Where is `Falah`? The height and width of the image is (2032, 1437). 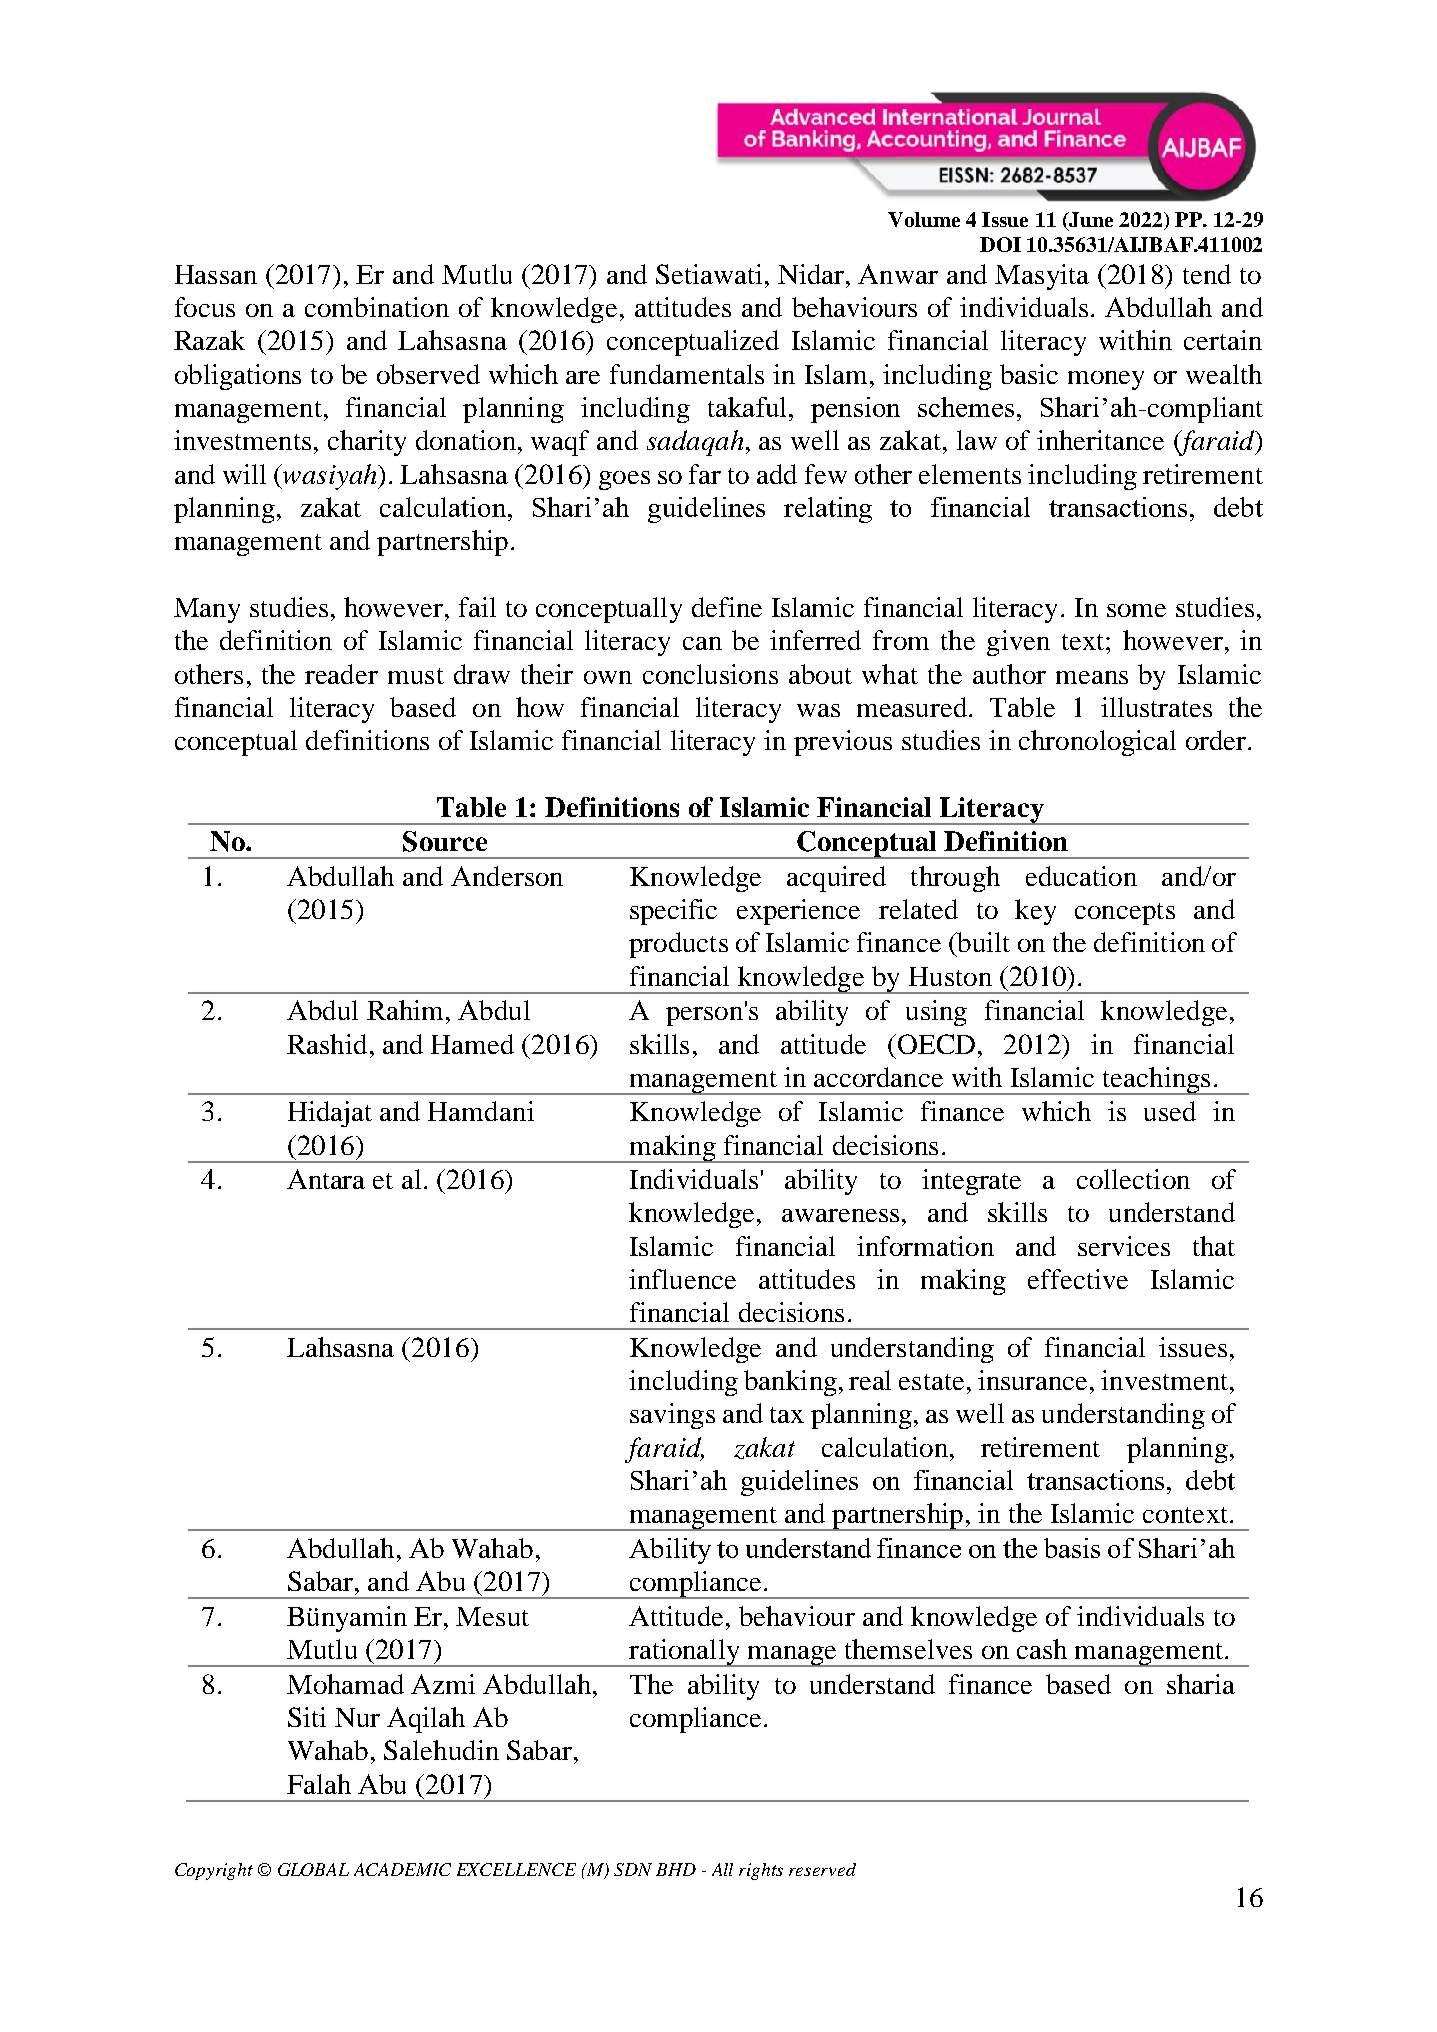 Falah is located at coordinates (319, 1784).
